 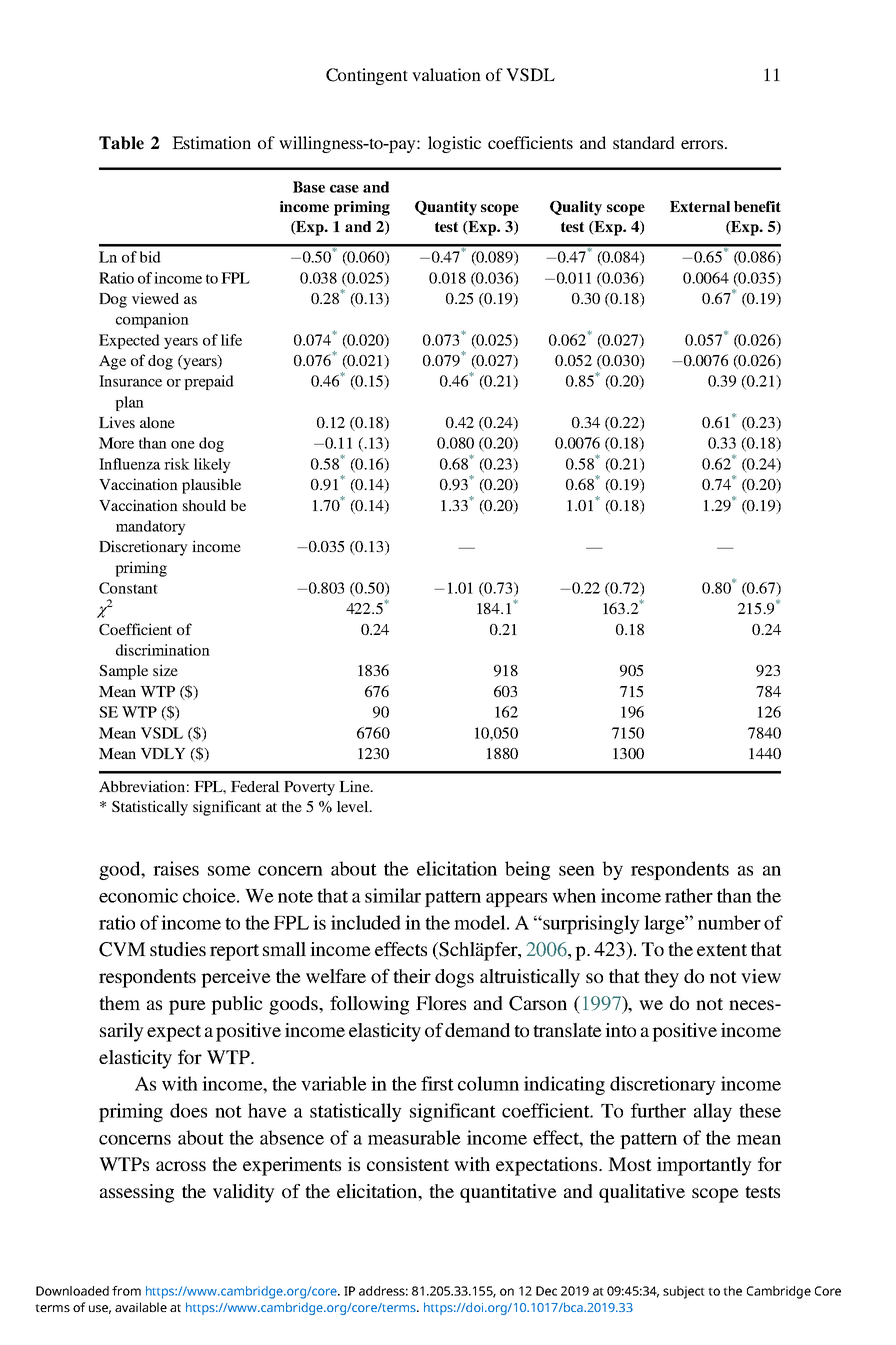 I want to click on size, so click(x=165, y=670).
